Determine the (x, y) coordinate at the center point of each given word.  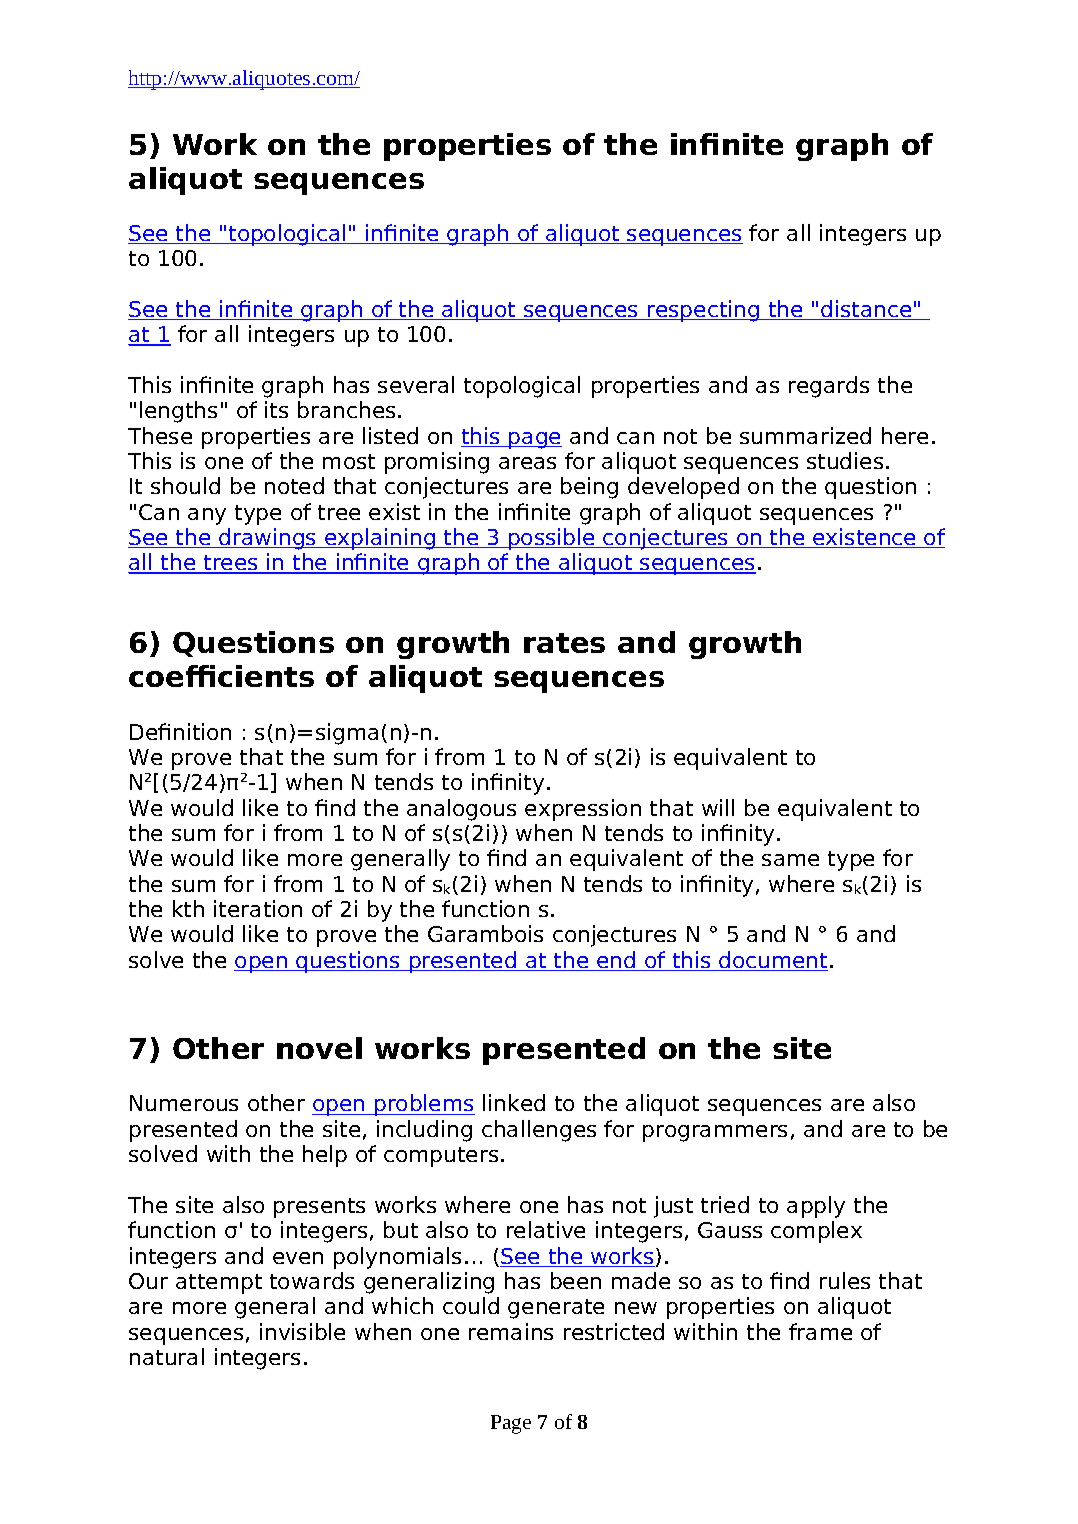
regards (829, 387)
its (276, 409)
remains (511, 1331)
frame (820, 1331)
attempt (219, 1284)
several (416, 384)
